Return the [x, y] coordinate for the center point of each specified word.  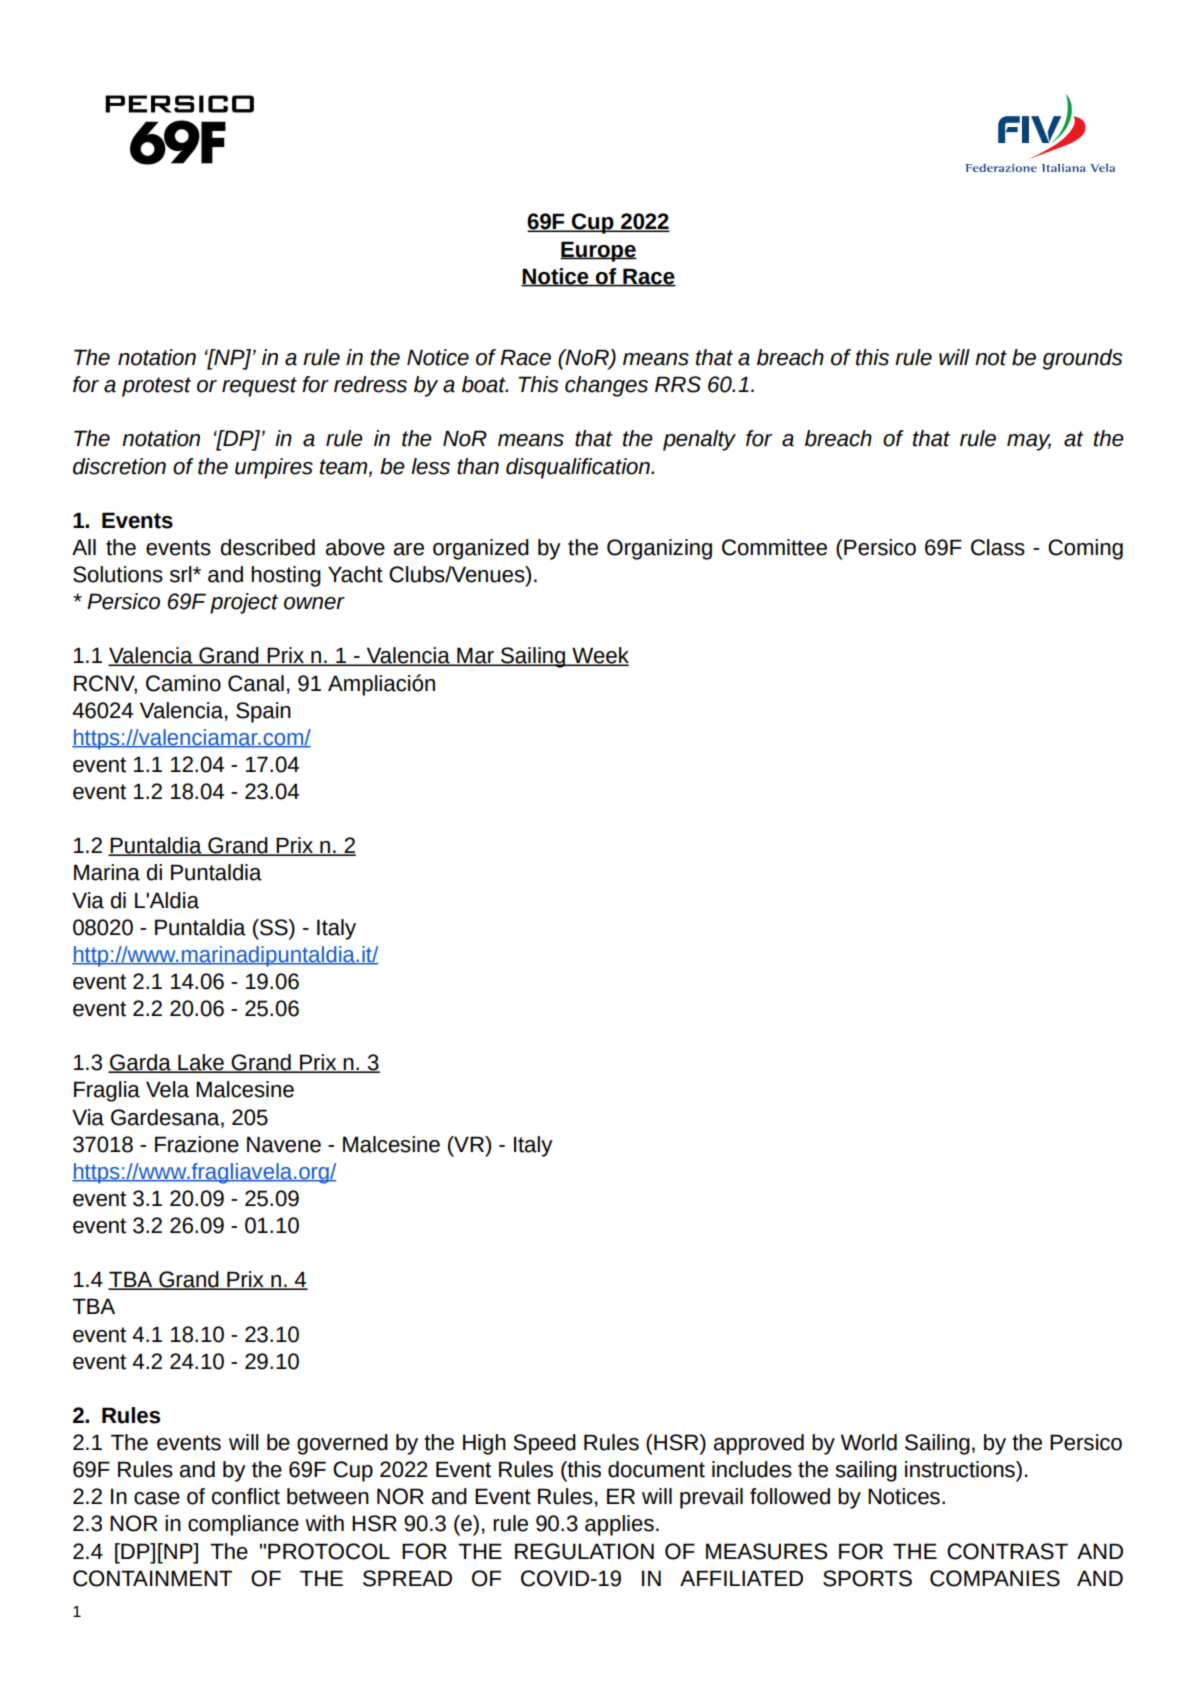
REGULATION [584, 1551]
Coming [1085, 549]
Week [599, 656]
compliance [243, 1525]
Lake [201, 1063]
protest [156, 387]
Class [998, 547]
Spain [263, 712]
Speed [544, 1444]
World [869, 1442]
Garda [140, 1063]
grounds [1083, 359]
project [244, 603]
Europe [599, 251]
